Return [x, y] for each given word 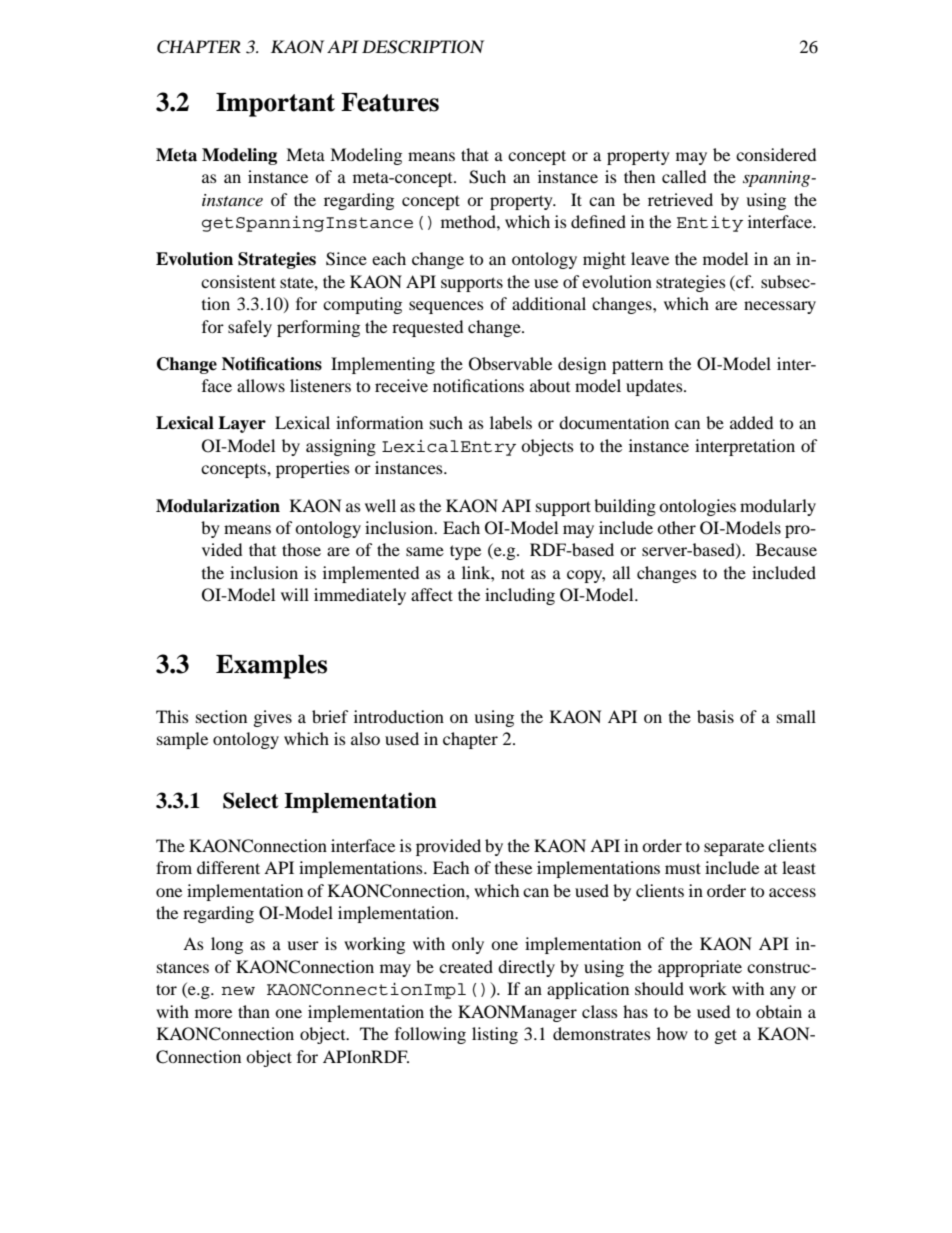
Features [390, 102]
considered [776, 154]
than [254, 1011]
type [465, 552]
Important [275, 105]
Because [786, 549]
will [295, 594]
